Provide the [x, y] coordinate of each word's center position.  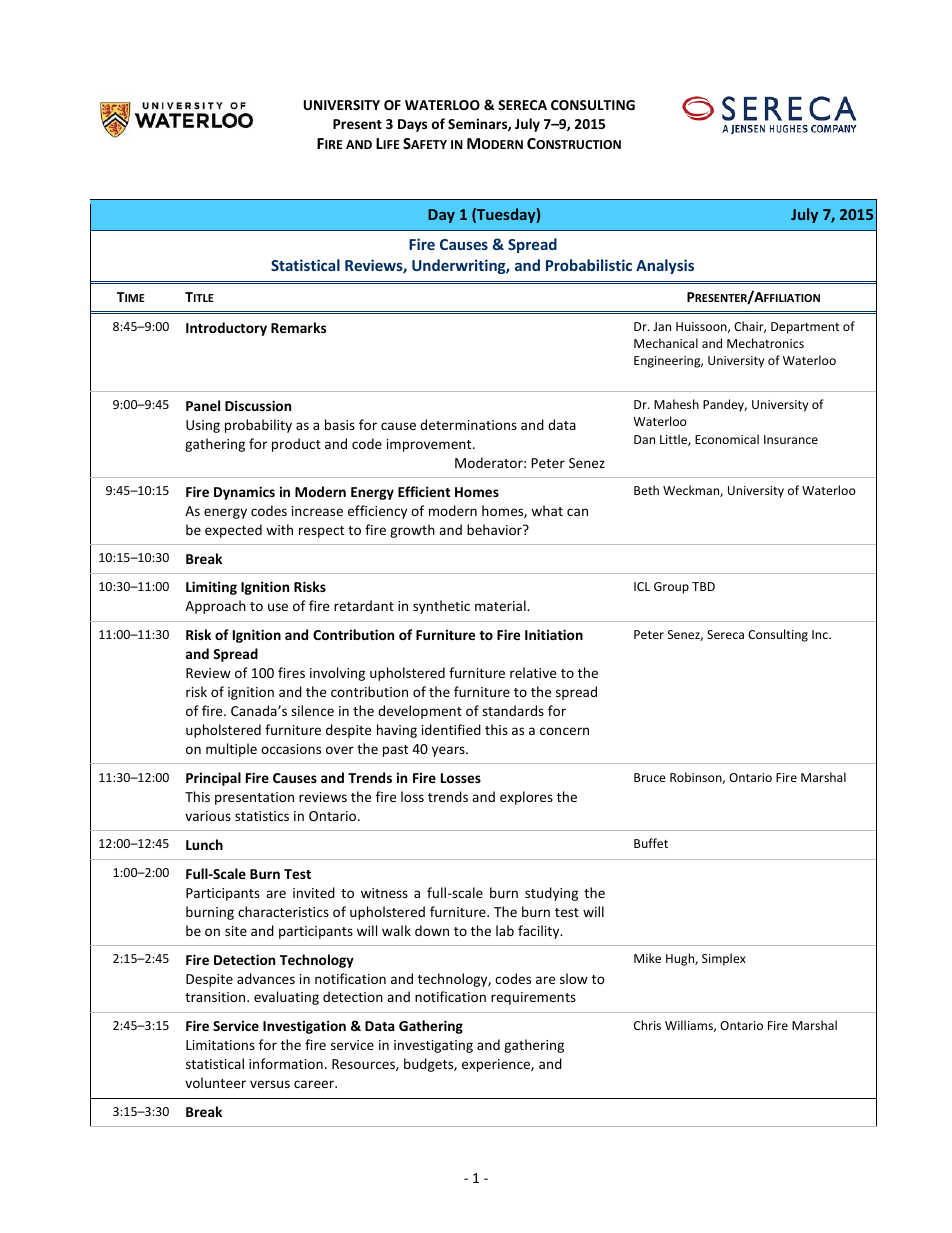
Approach [215, 607]
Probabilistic [589, 265]
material [501, 605]
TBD [703, 586]
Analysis [665, 266]
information [286, 1063]
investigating [433, 1046]
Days [412, 125]
